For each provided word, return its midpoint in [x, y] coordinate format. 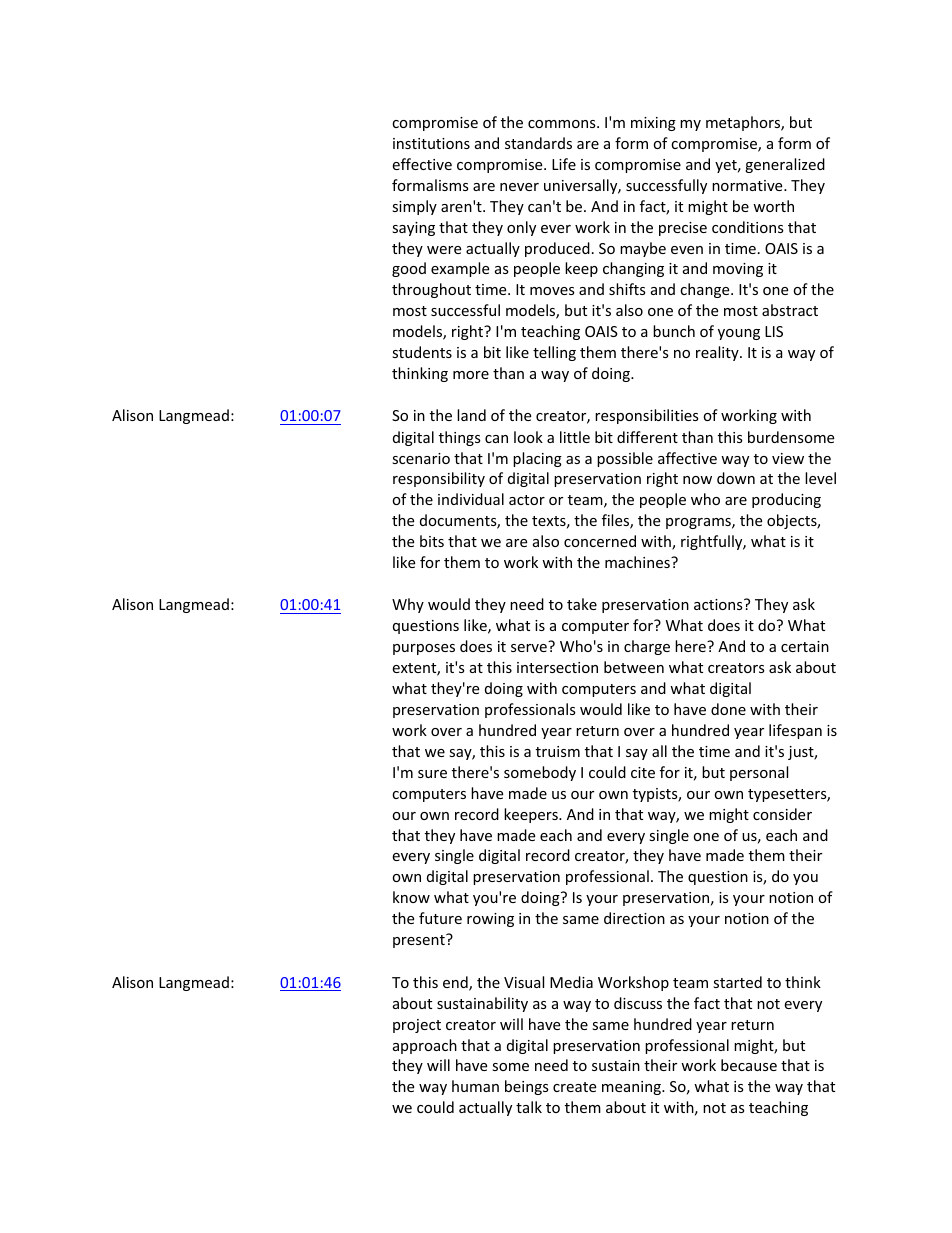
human [475, 1086]
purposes [424, 649]
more [471, 375]
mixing [653, 124]
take [582, 604]
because [749, 1065]
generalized [785, 165]
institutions [431, 143]
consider [782, 814]
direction [634, 918]
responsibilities [647, 416]
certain [805, 646]
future [440, 918]
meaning [632, 1088]
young [739, 334]
